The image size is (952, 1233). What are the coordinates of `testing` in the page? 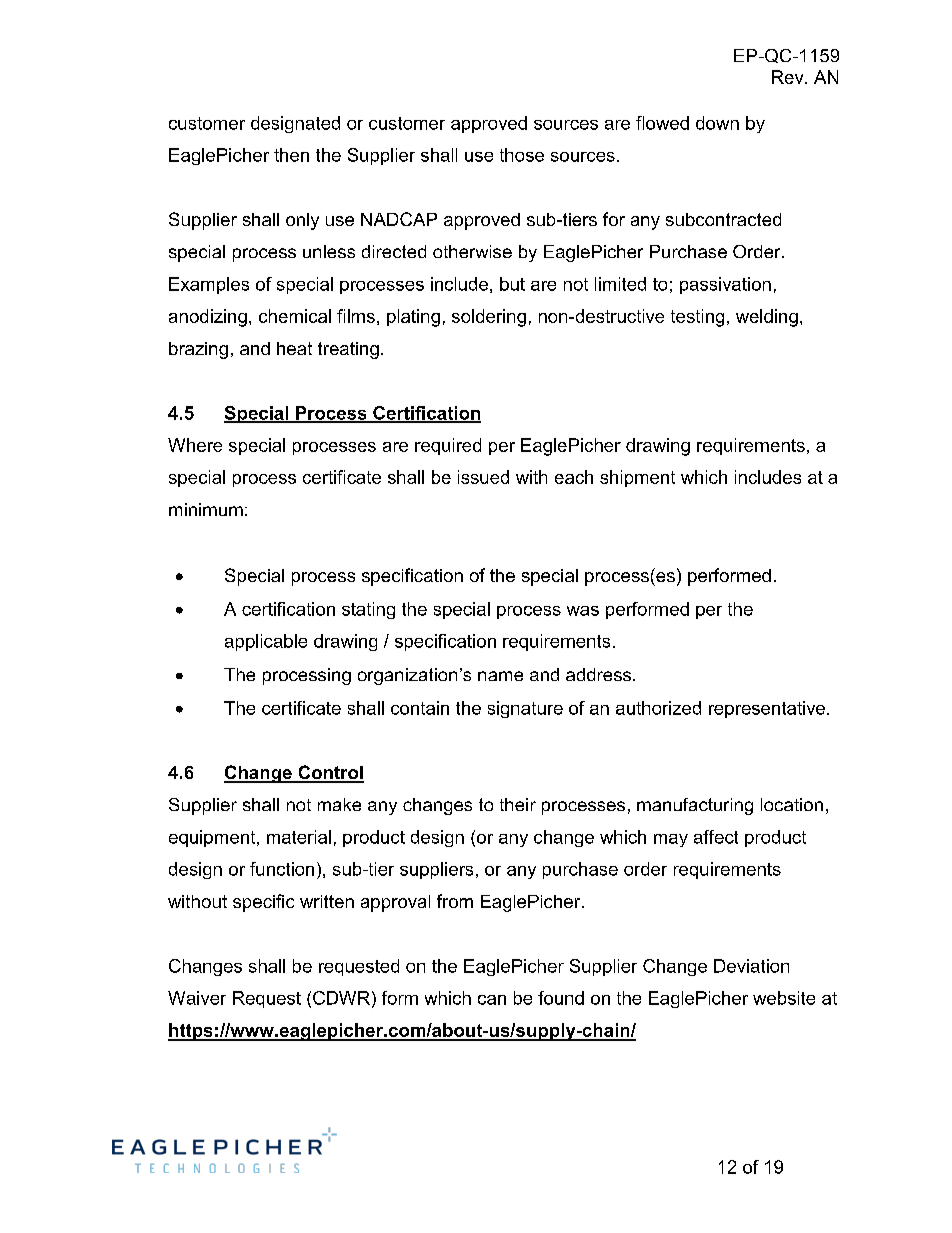 It's located at (697, 318).
